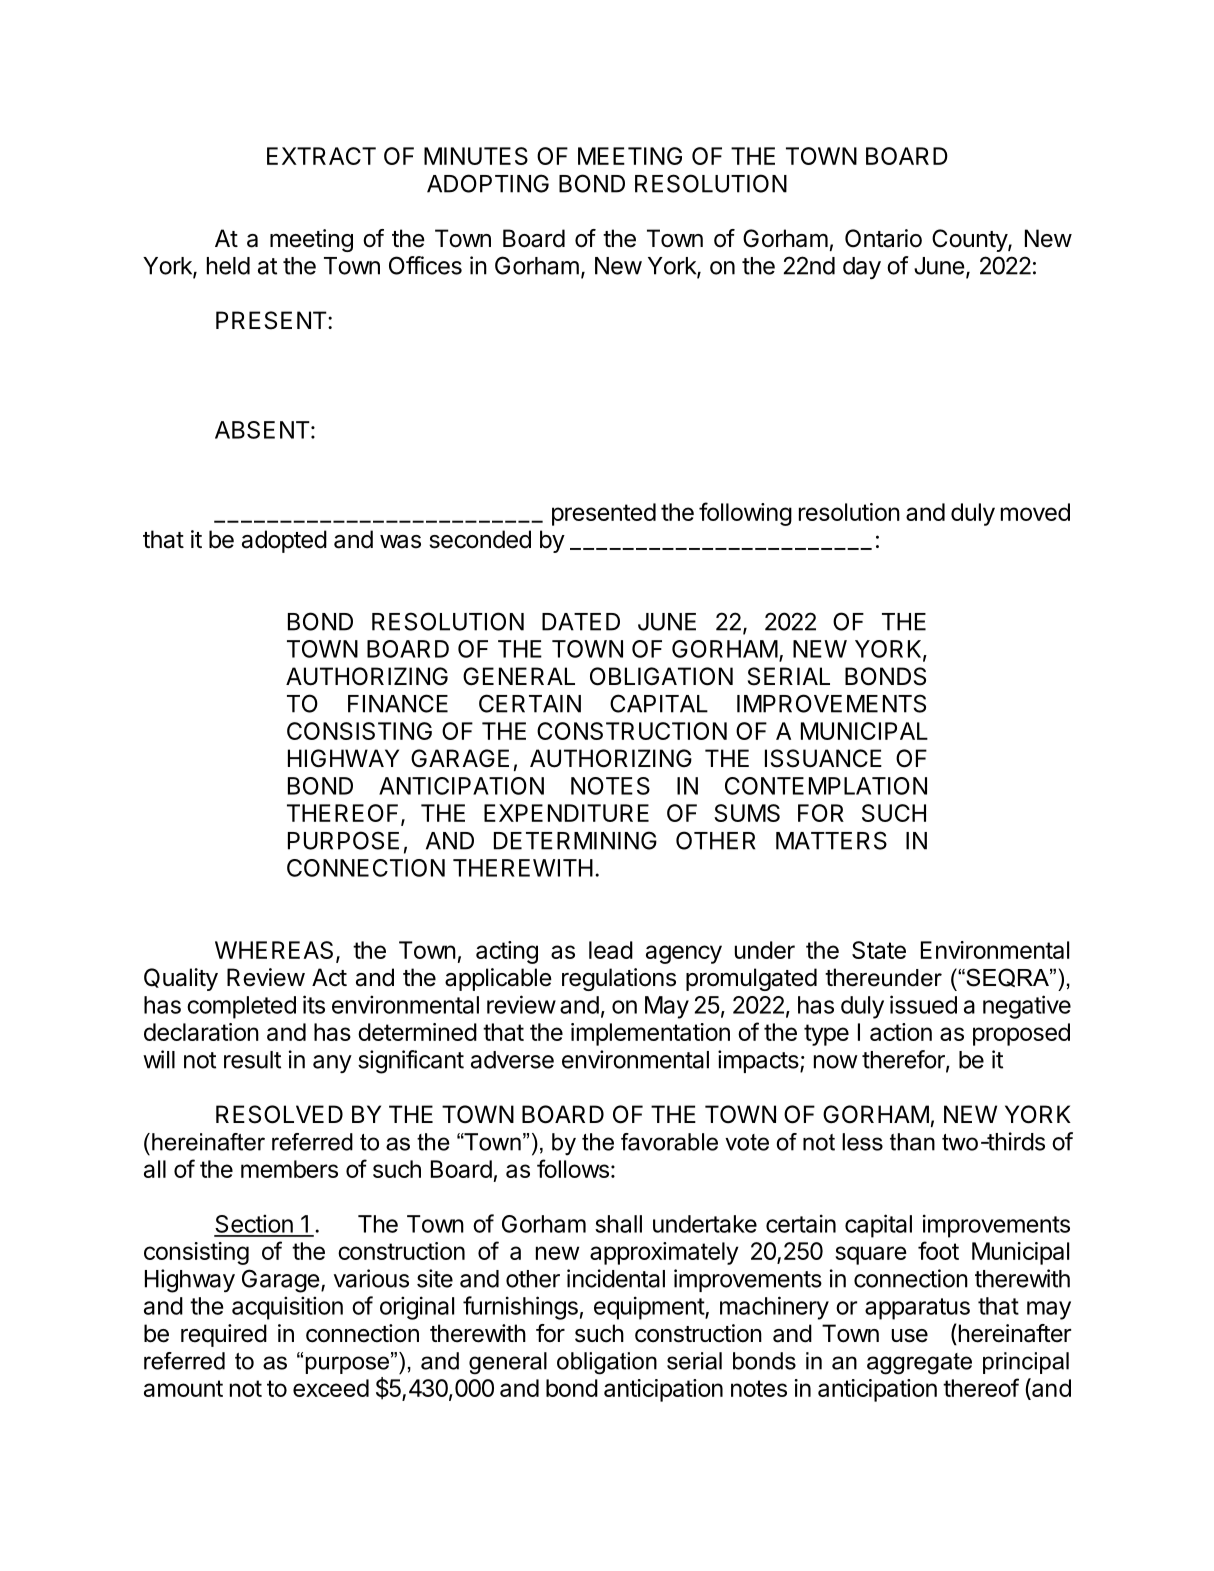 The image size is (1214, 1571). Describe the element at coordinates (398, 703) in the page. I see `FINANCE` at that location.
